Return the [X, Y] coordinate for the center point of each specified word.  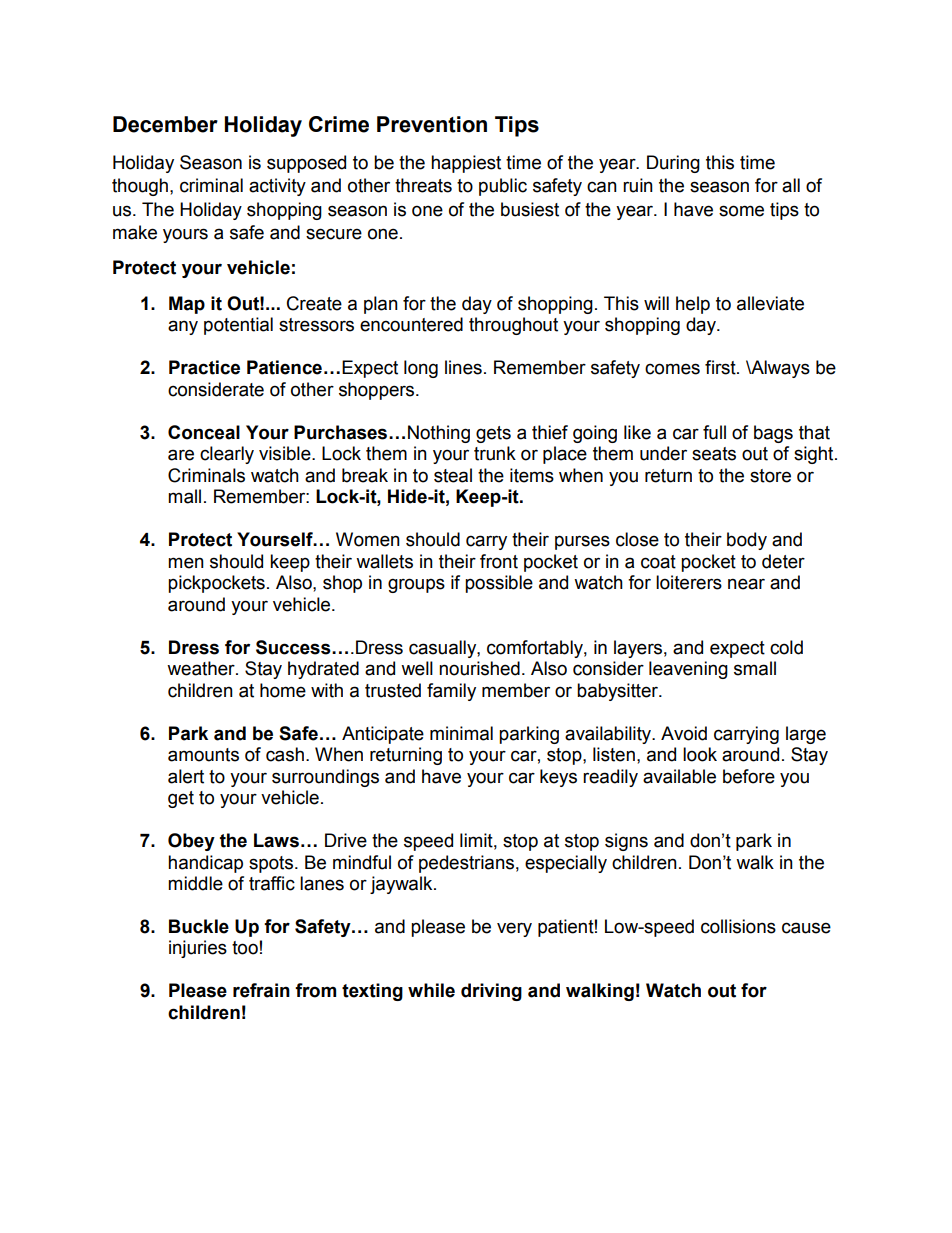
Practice [204, 367]
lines [463, 367]
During [673, 164]
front [499, 561]
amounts [203, 755]
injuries [198, 949]
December [165, 124]
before [749, 776]
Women [368, 539]
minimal [461, 733]
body [747, 541]
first [721, 367]
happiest [466, 164]
